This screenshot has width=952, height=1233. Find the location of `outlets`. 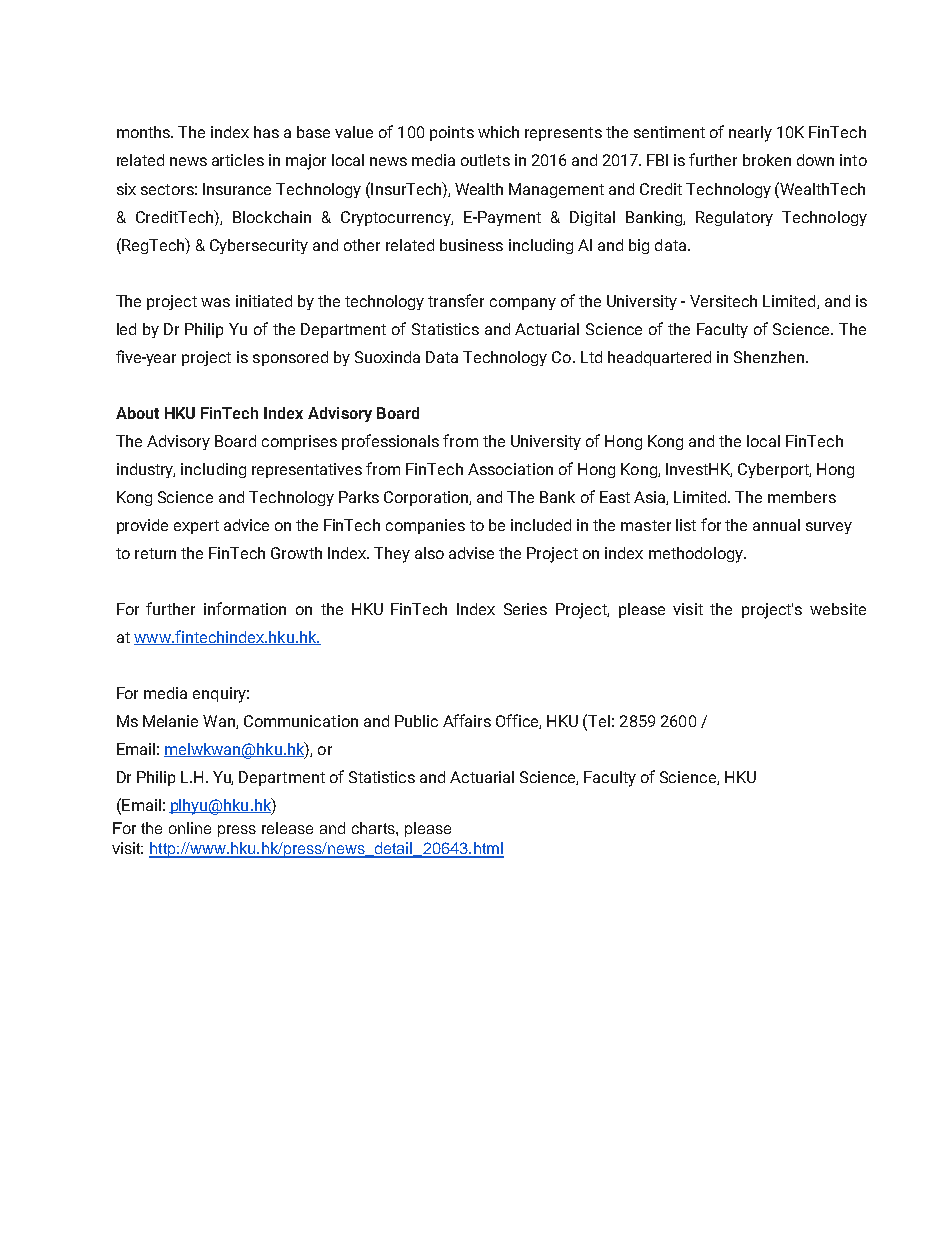

outlets is located at coordinates (485, 160).
